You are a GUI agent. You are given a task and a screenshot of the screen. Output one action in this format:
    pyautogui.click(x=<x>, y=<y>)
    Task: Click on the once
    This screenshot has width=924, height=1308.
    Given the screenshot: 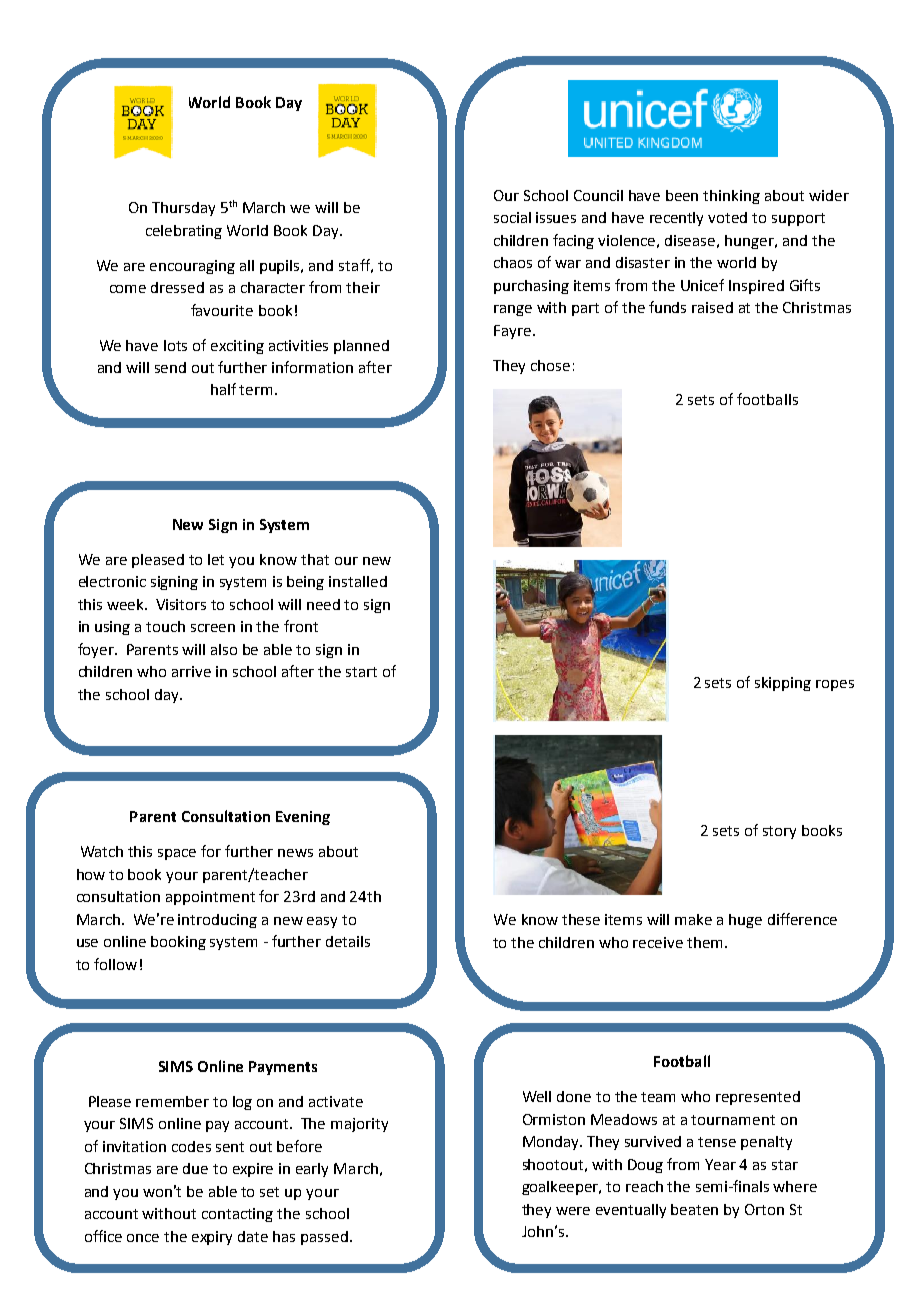 What is the action you would take?
    pyautogui.click(x=143, y=1238)
